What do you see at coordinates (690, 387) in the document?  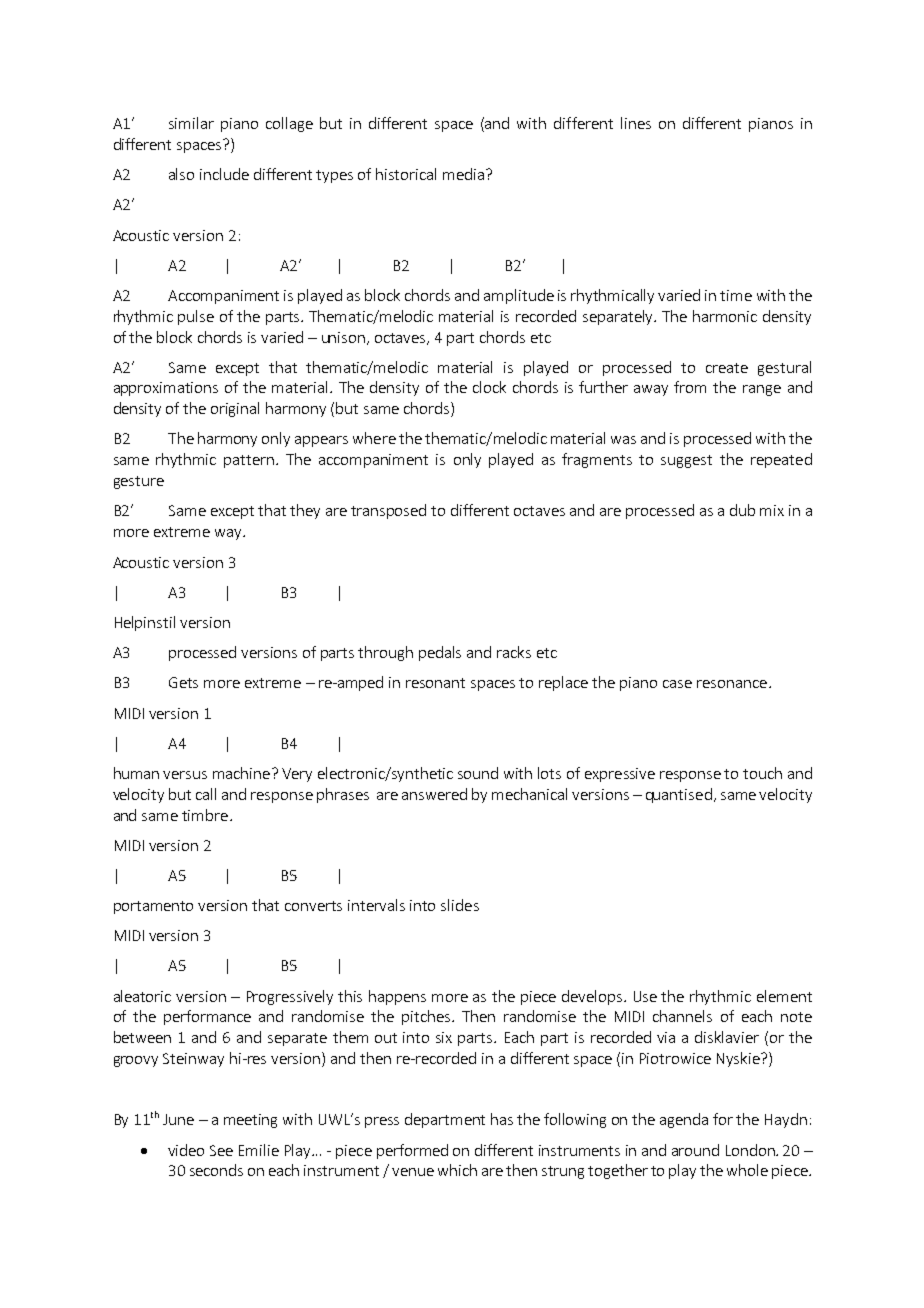 I see `from` at bounding box center [690, 387].
